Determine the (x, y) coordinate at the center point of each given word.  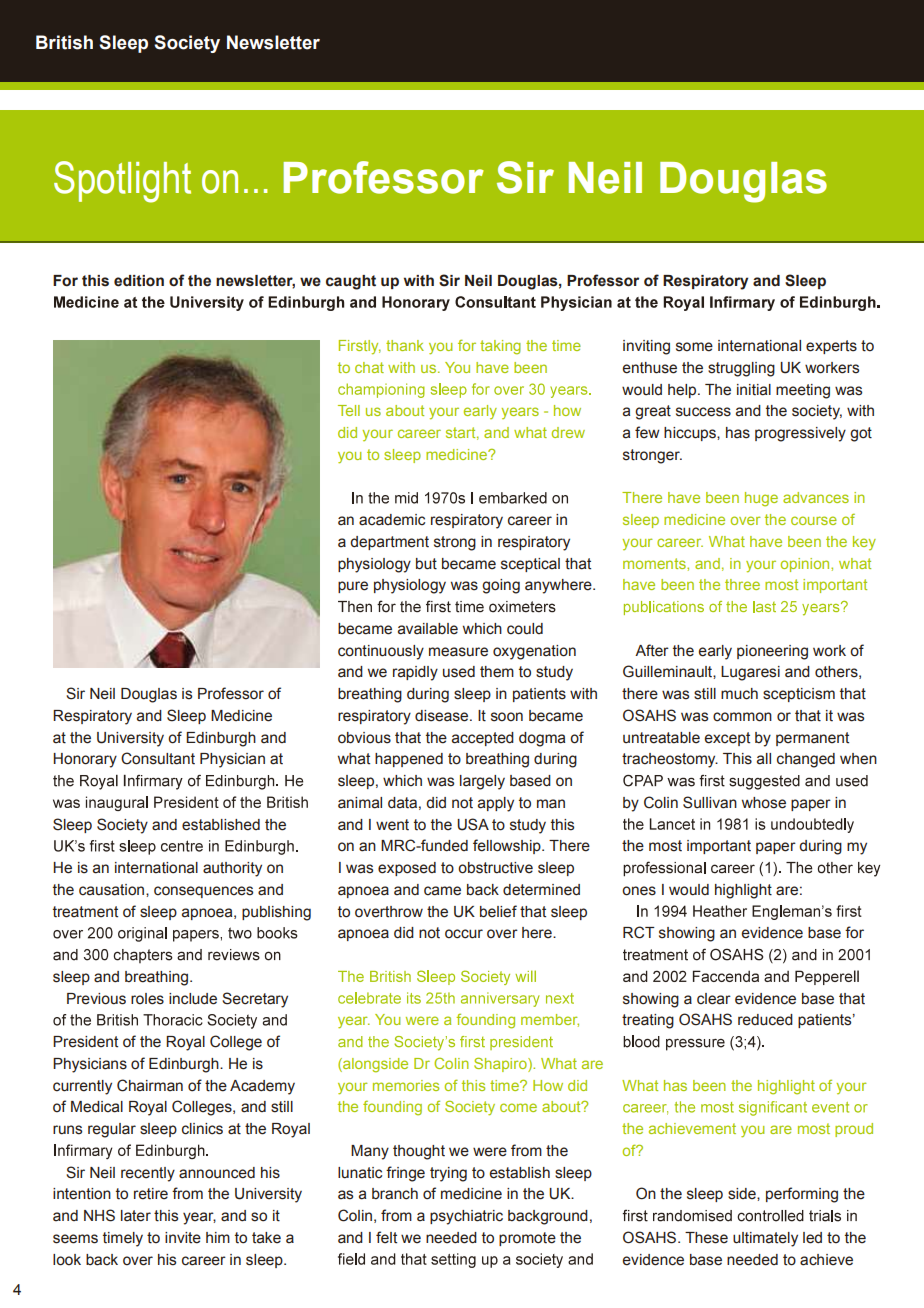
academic (392, 520)
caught (351, 282)
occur (464, 934)
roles (147, 999)
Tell (349, 410)
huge (761, 499)
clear (714, 999)
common (742, 717)
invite (183, 1238)
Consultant (158, 758)
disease (443, 716)
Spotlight (122, 182)
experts (831, 347)
